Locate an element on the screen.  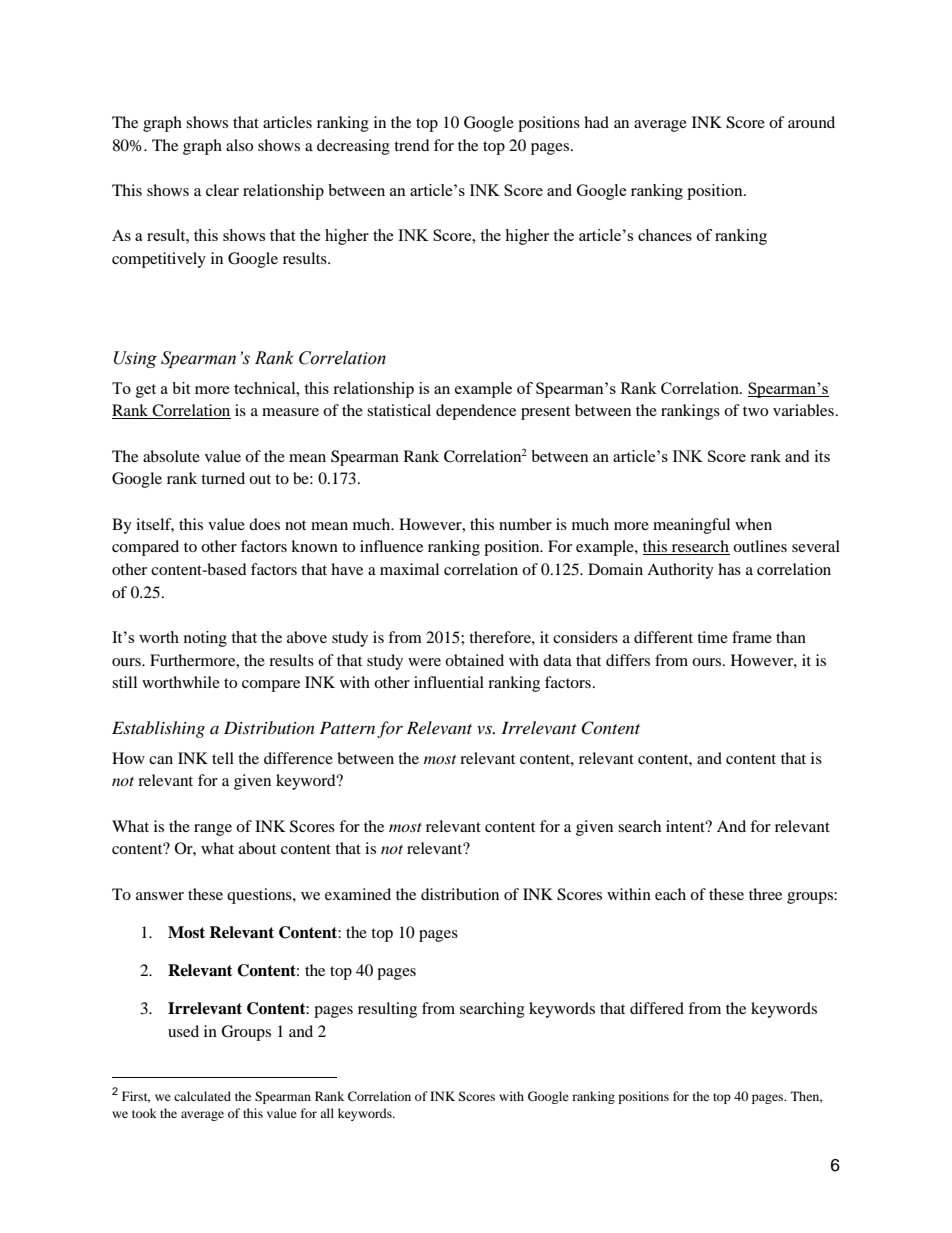
around is located at coordinates (811, 122).
